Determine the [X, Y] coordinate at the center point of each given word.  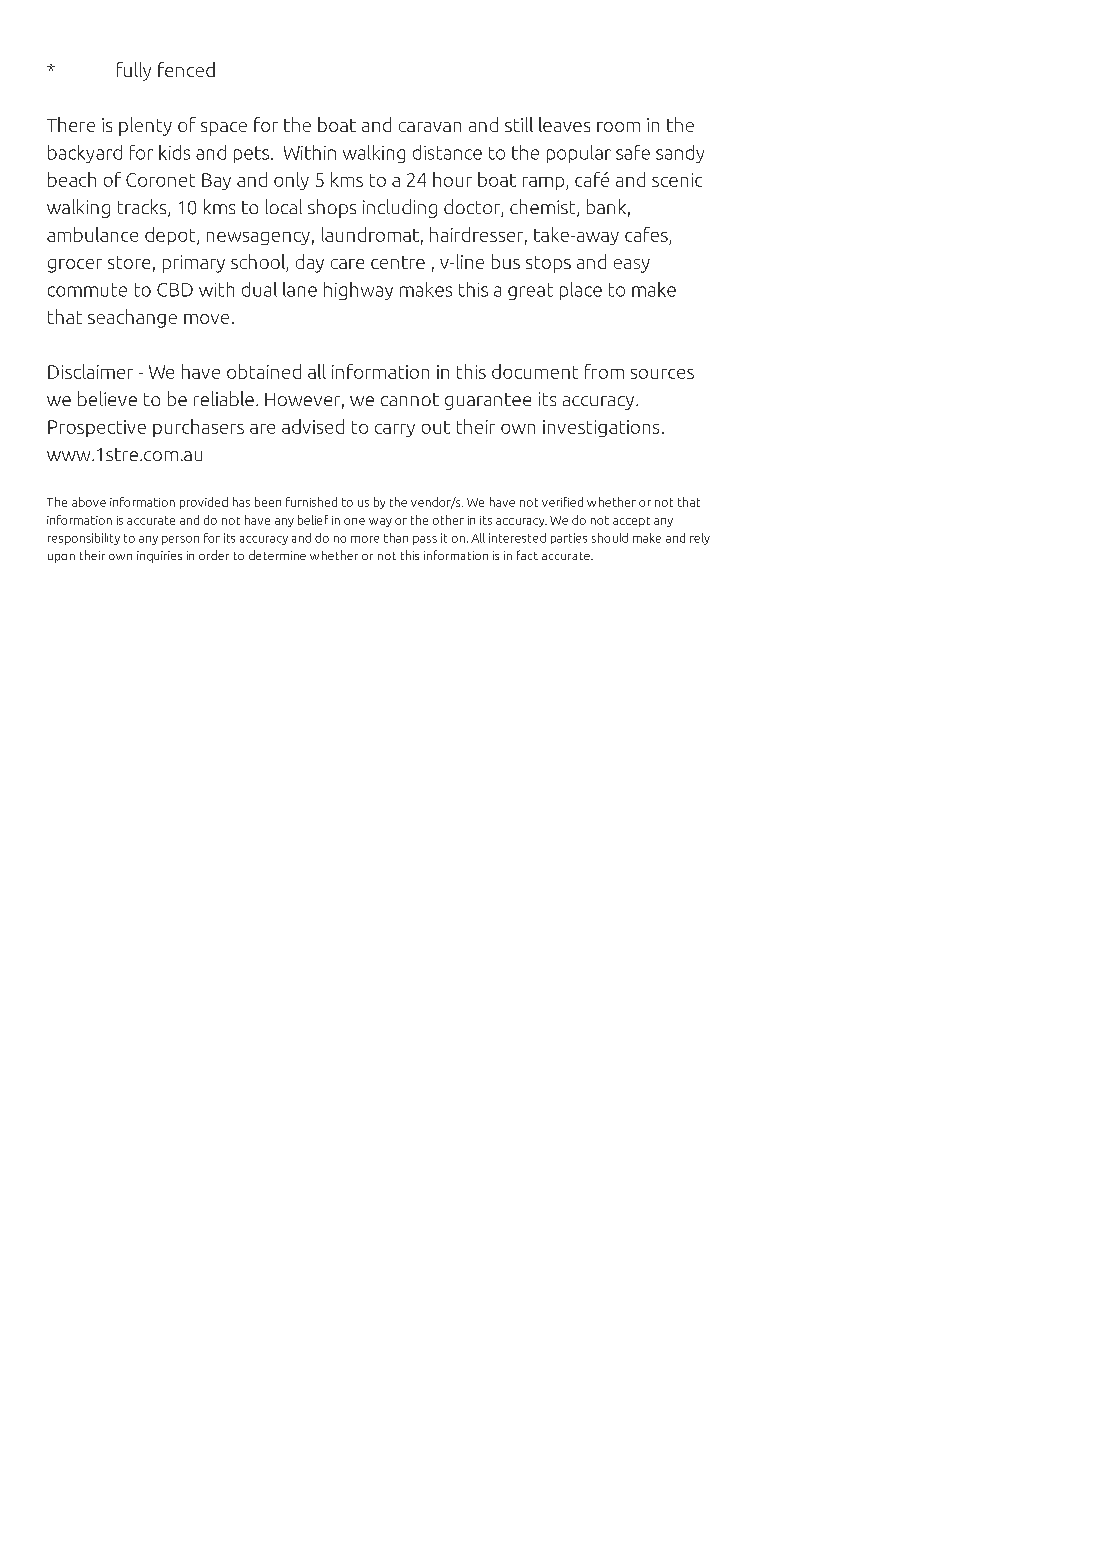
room [618, 127]
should [610, 538]
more [365, 539]
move [206, 319]
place [581, 291]
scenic [677, 180]
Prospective [97, 428]
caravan [430, 127]
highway [358, 291]
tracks [143, 208]
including [400, 208]
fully [134, 71]
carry [395, 430]
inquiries [159, 557]
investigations [601, 428]
